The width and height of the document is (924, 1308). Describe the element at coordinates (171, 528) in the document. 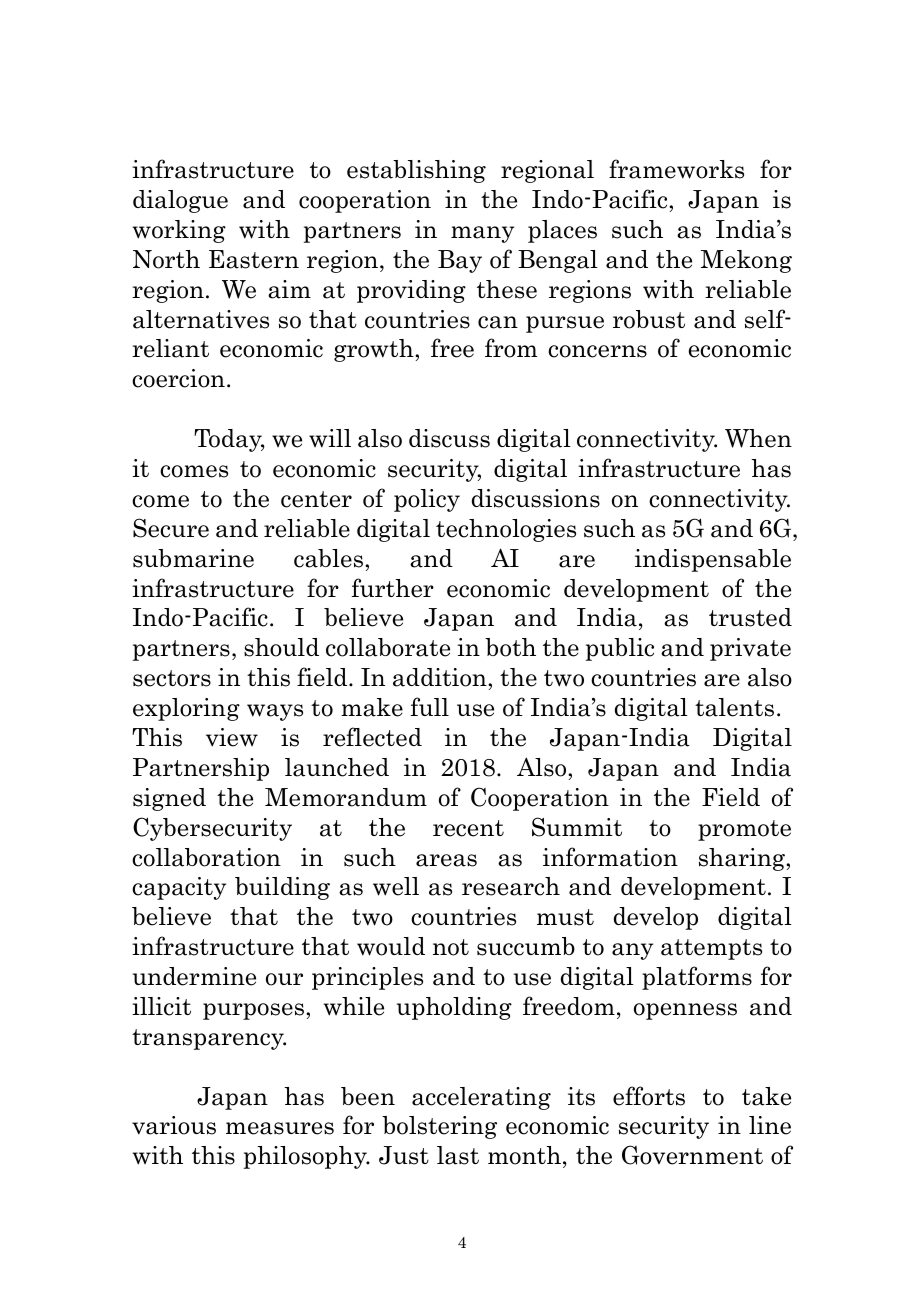

I see `Secure` at that location.
